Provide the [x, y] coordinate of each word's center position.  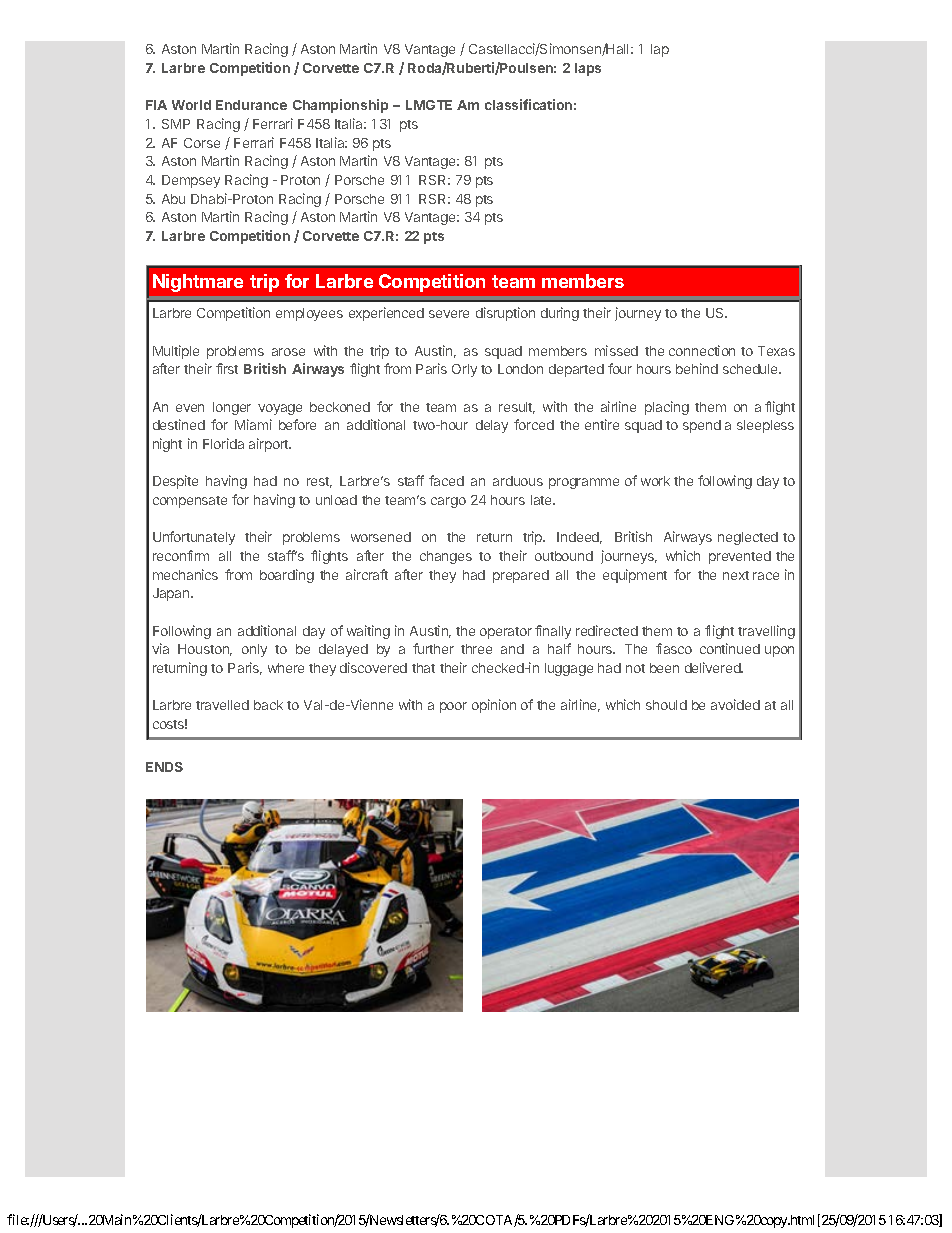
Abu [173, 199]
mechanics [185, 574]
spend [702, 426]
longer [232, 408]
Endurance [251, 105]
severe [449, 314]
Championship [340, 106]
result [517, 408]
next [736, 575]
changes [446, 557]
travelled [222, 705]
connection [702, 350]
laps [588, 69]
